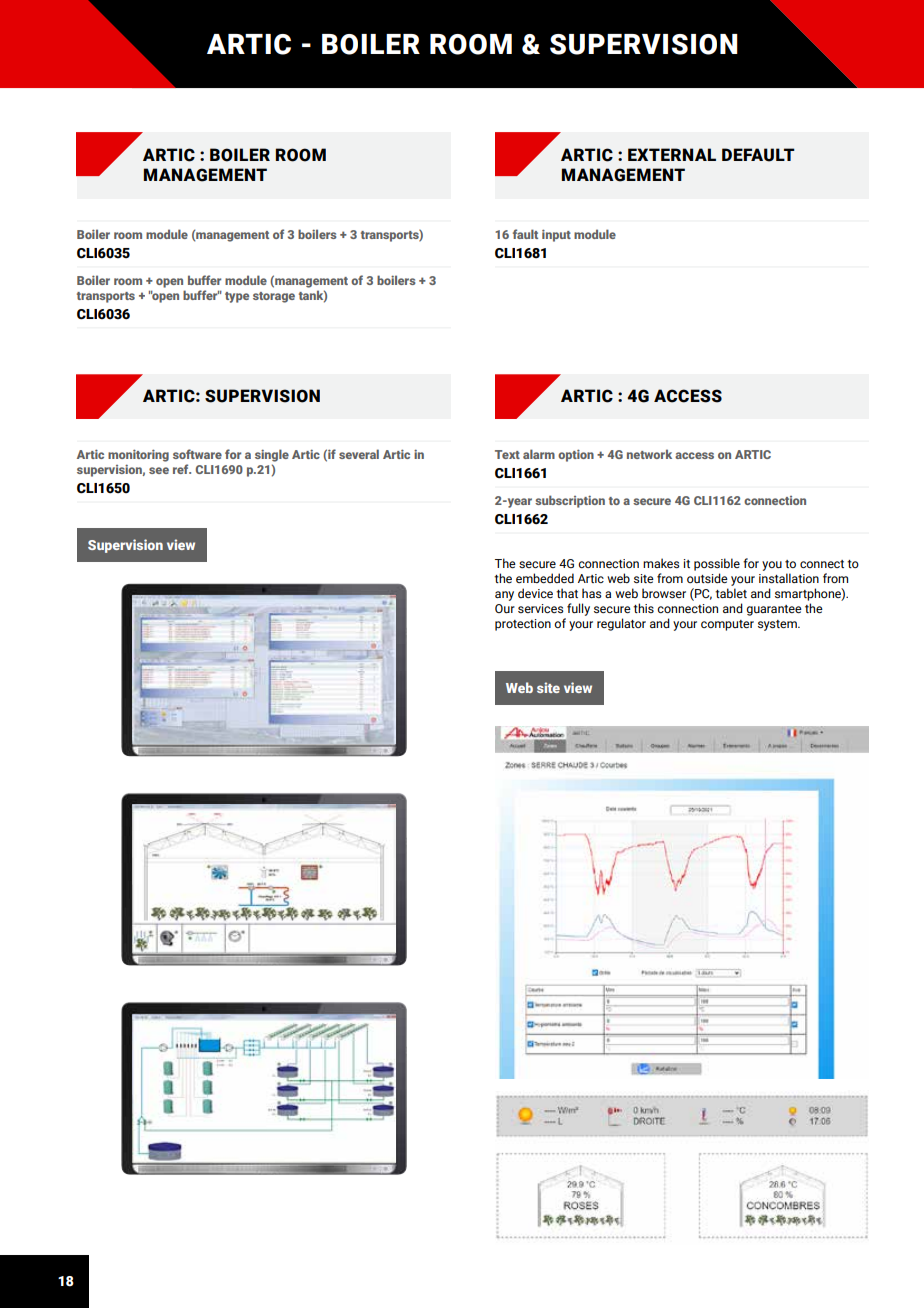  I want to click on storage, so click(274, 297).
